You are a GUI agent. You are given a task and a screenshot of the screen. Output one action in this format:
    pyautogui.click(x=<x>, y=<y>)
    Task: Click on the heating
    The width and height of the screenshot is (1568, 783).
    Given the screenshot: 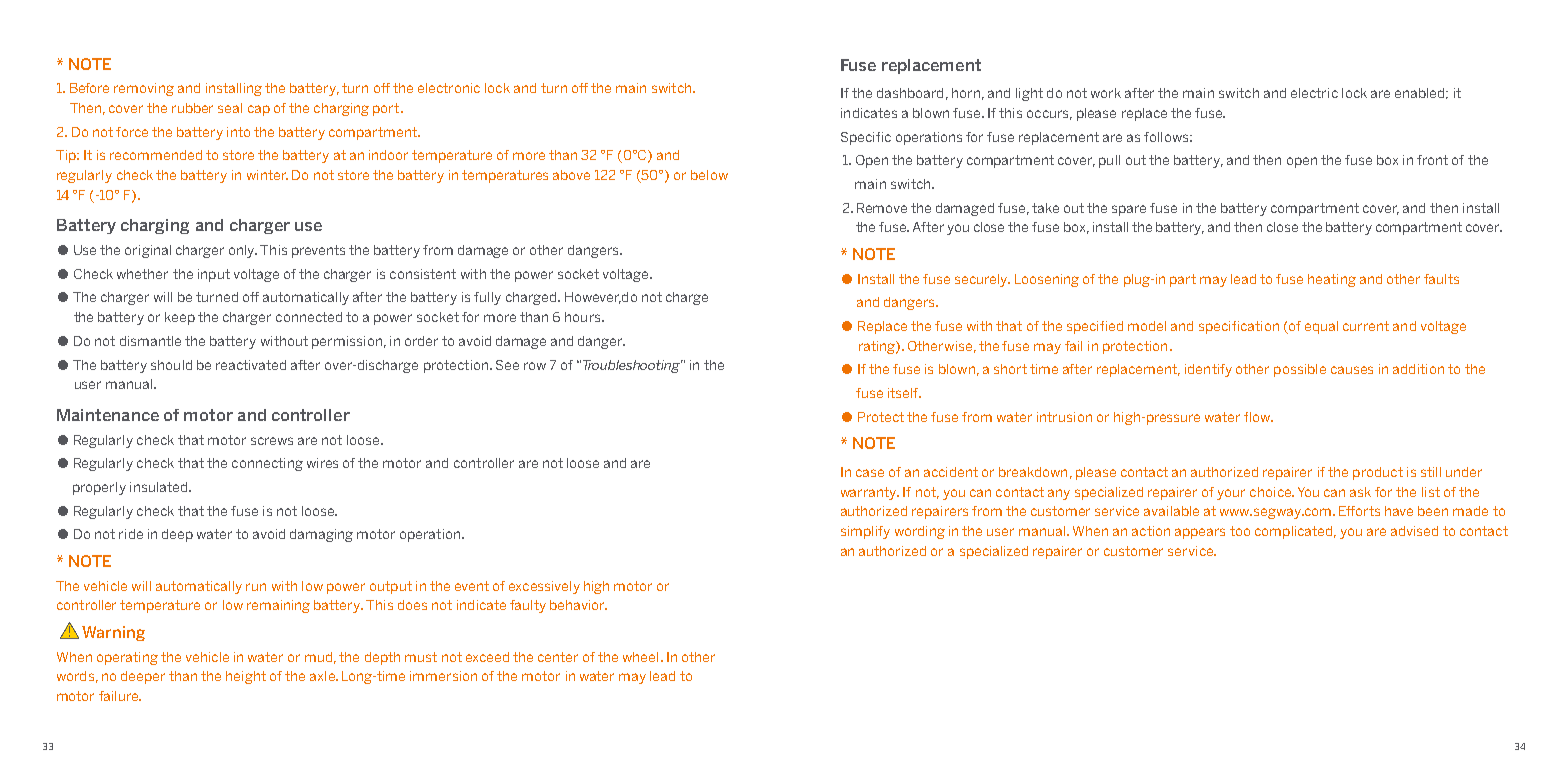 What is the action you would take?
    pyautogui.click(x=1332, y=280)
